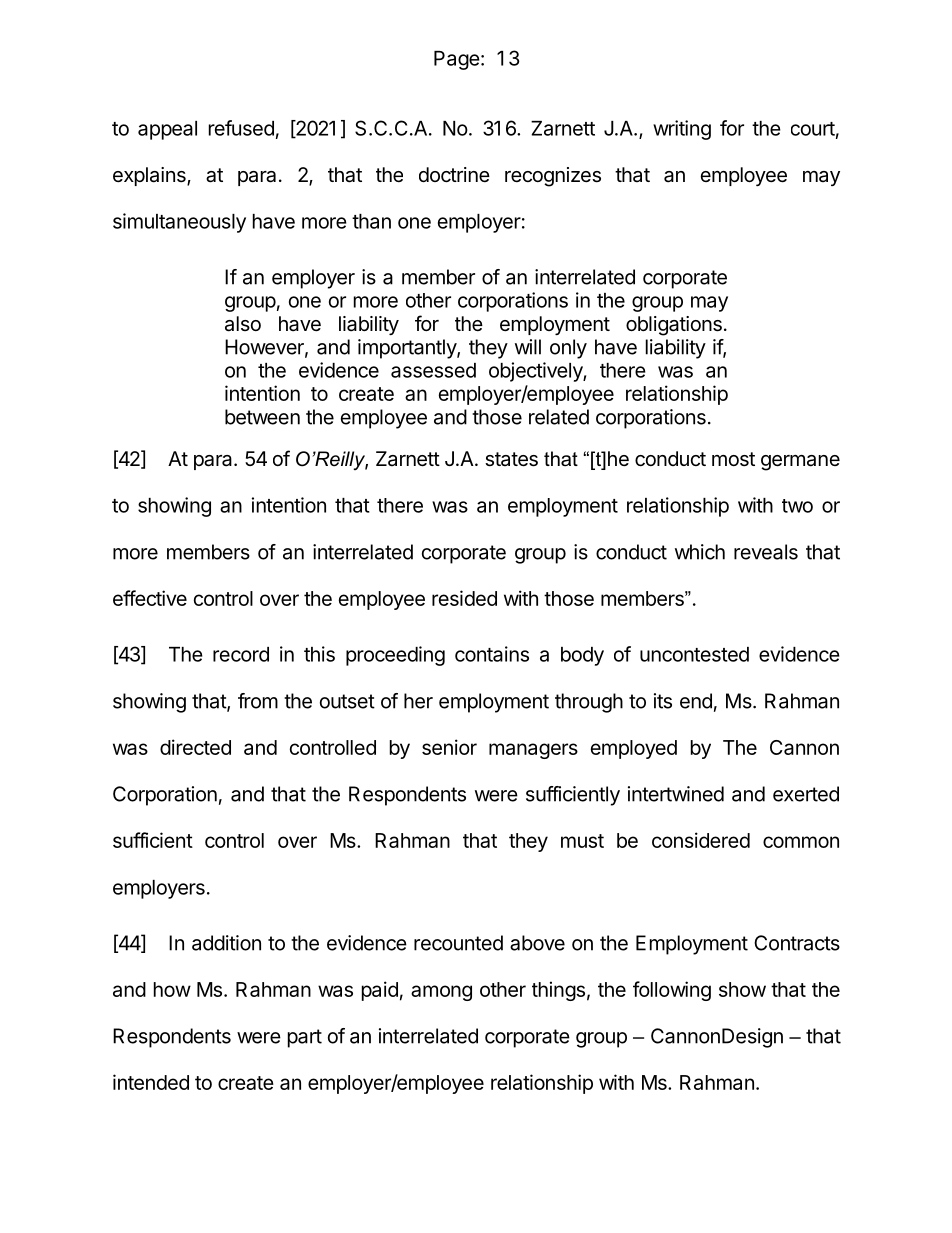 The image size is (952, 1233). What do you see at coordinates (243, 324) in the page?
I see `also` at bounding box center [243, 324].
